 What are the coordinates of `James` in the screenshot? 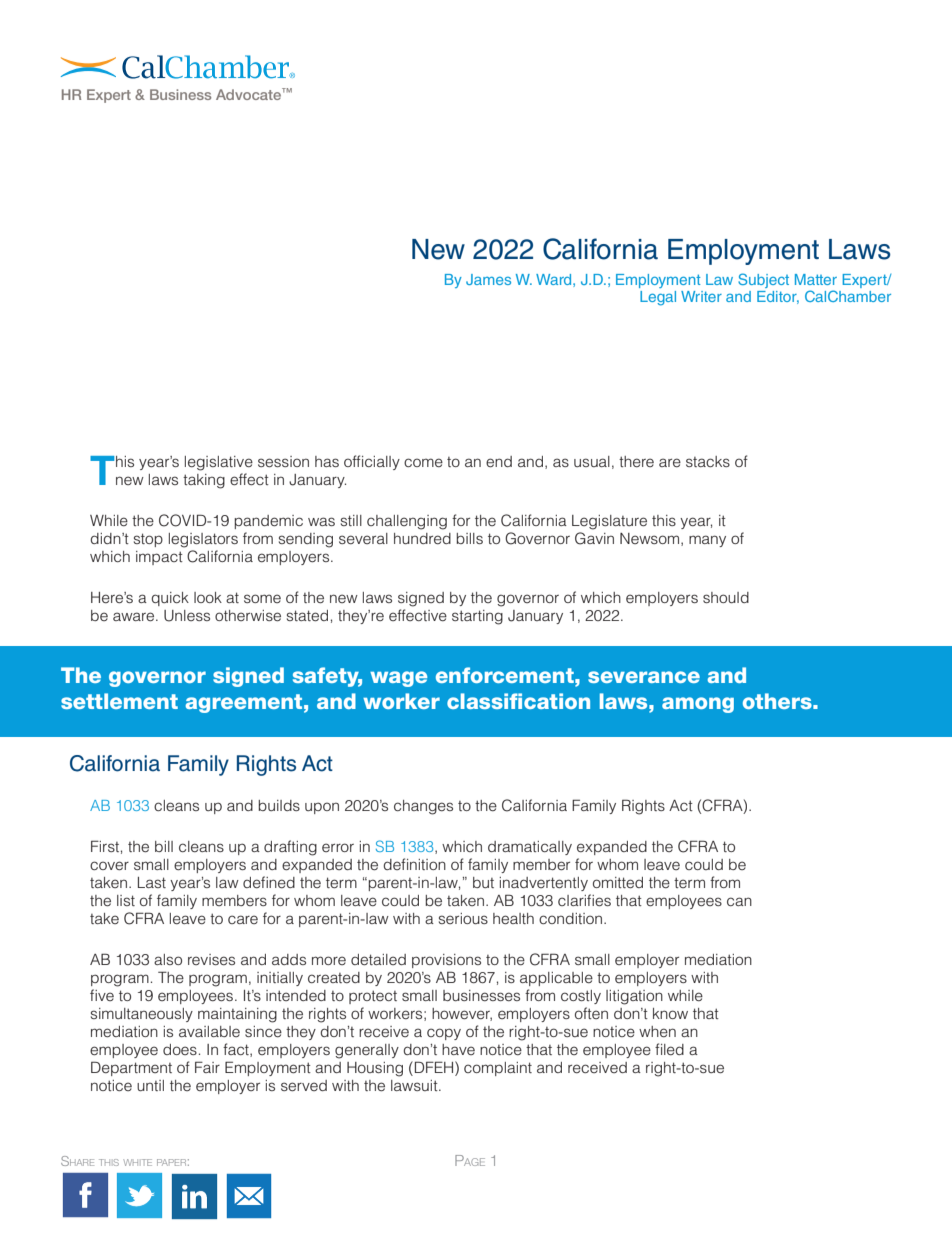 It's located at (488, 279).
